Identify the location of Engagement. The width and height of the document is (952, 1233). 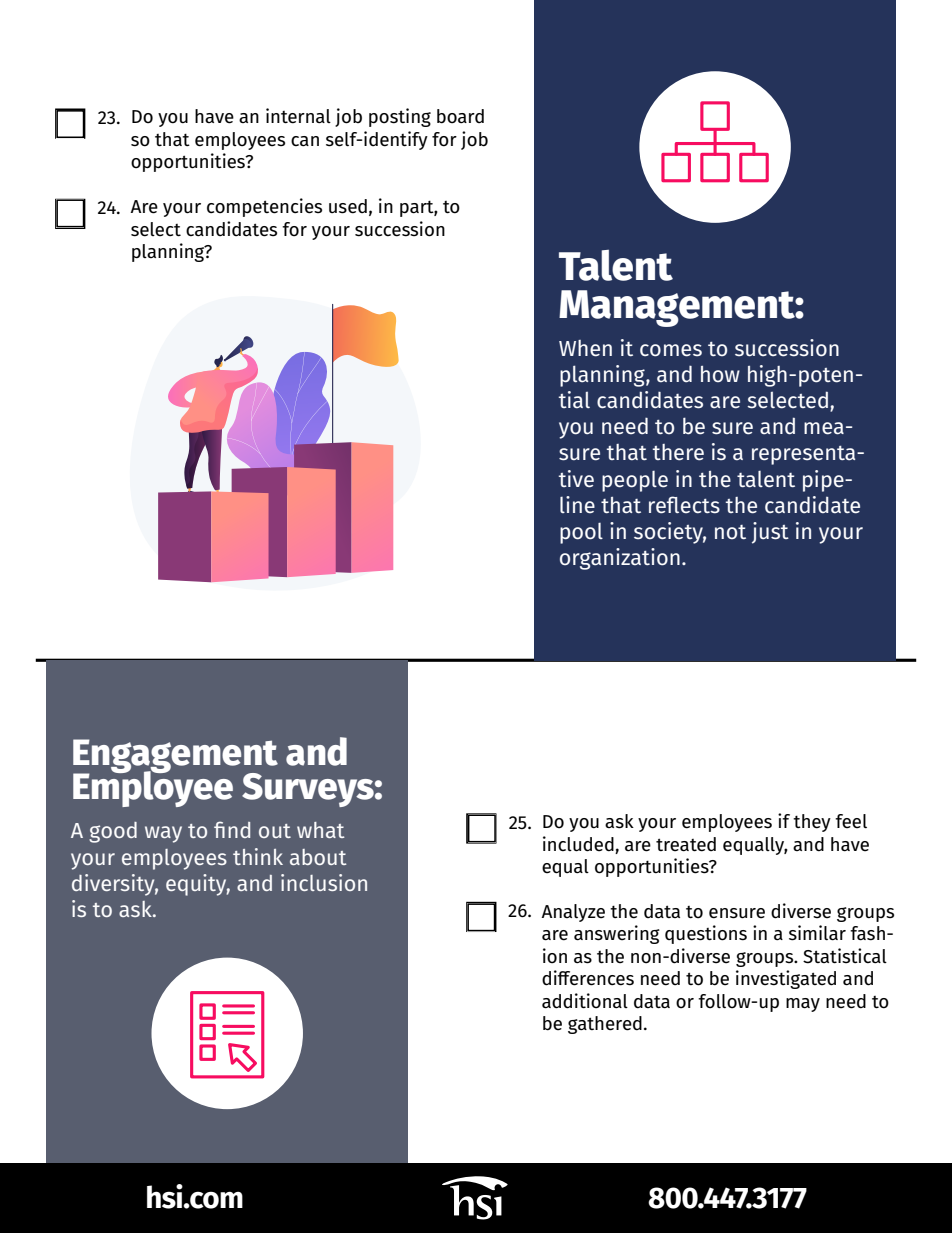
(175, 757).
